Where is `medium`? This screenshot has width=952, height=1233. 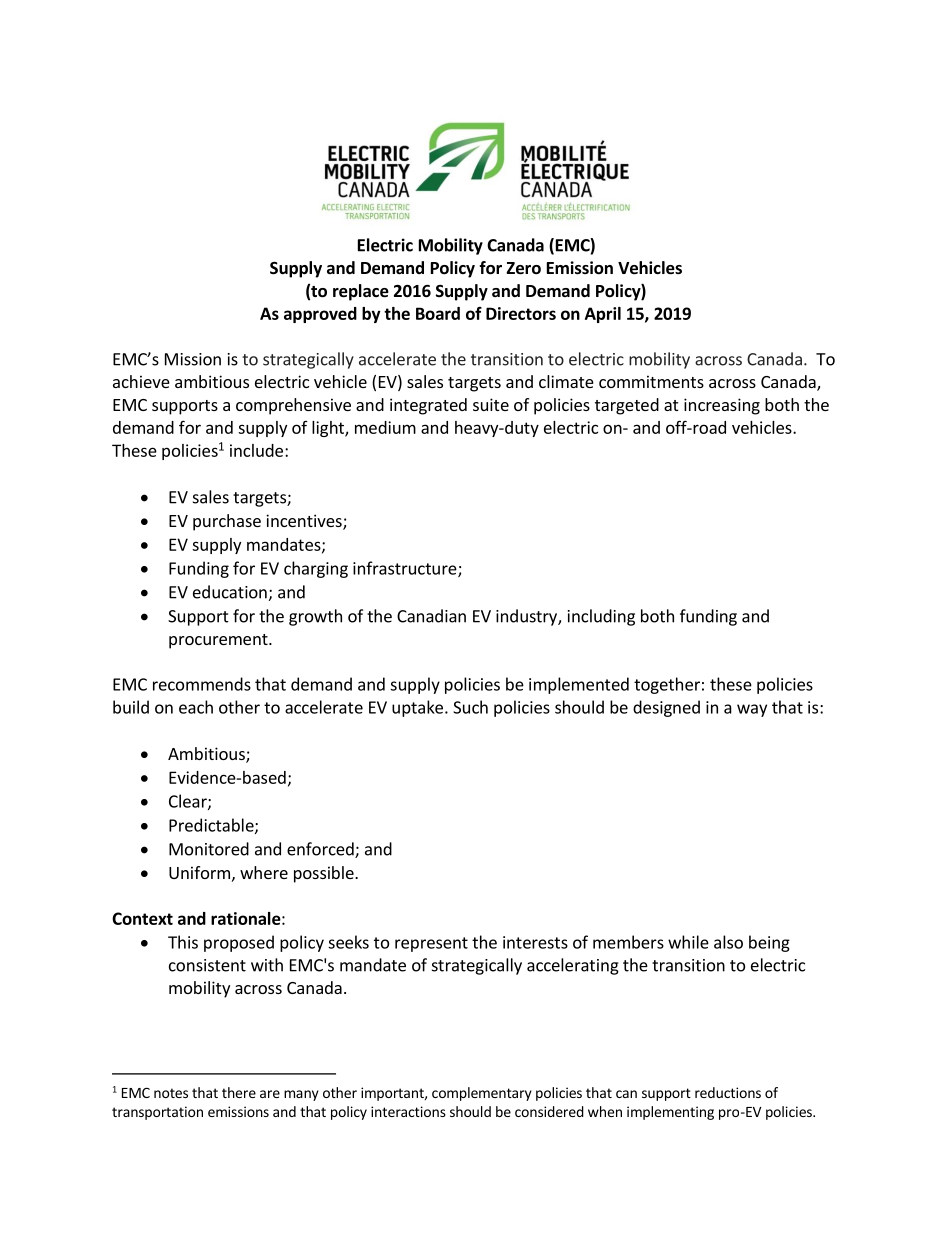
medium is located at coordinates (385, 427).
